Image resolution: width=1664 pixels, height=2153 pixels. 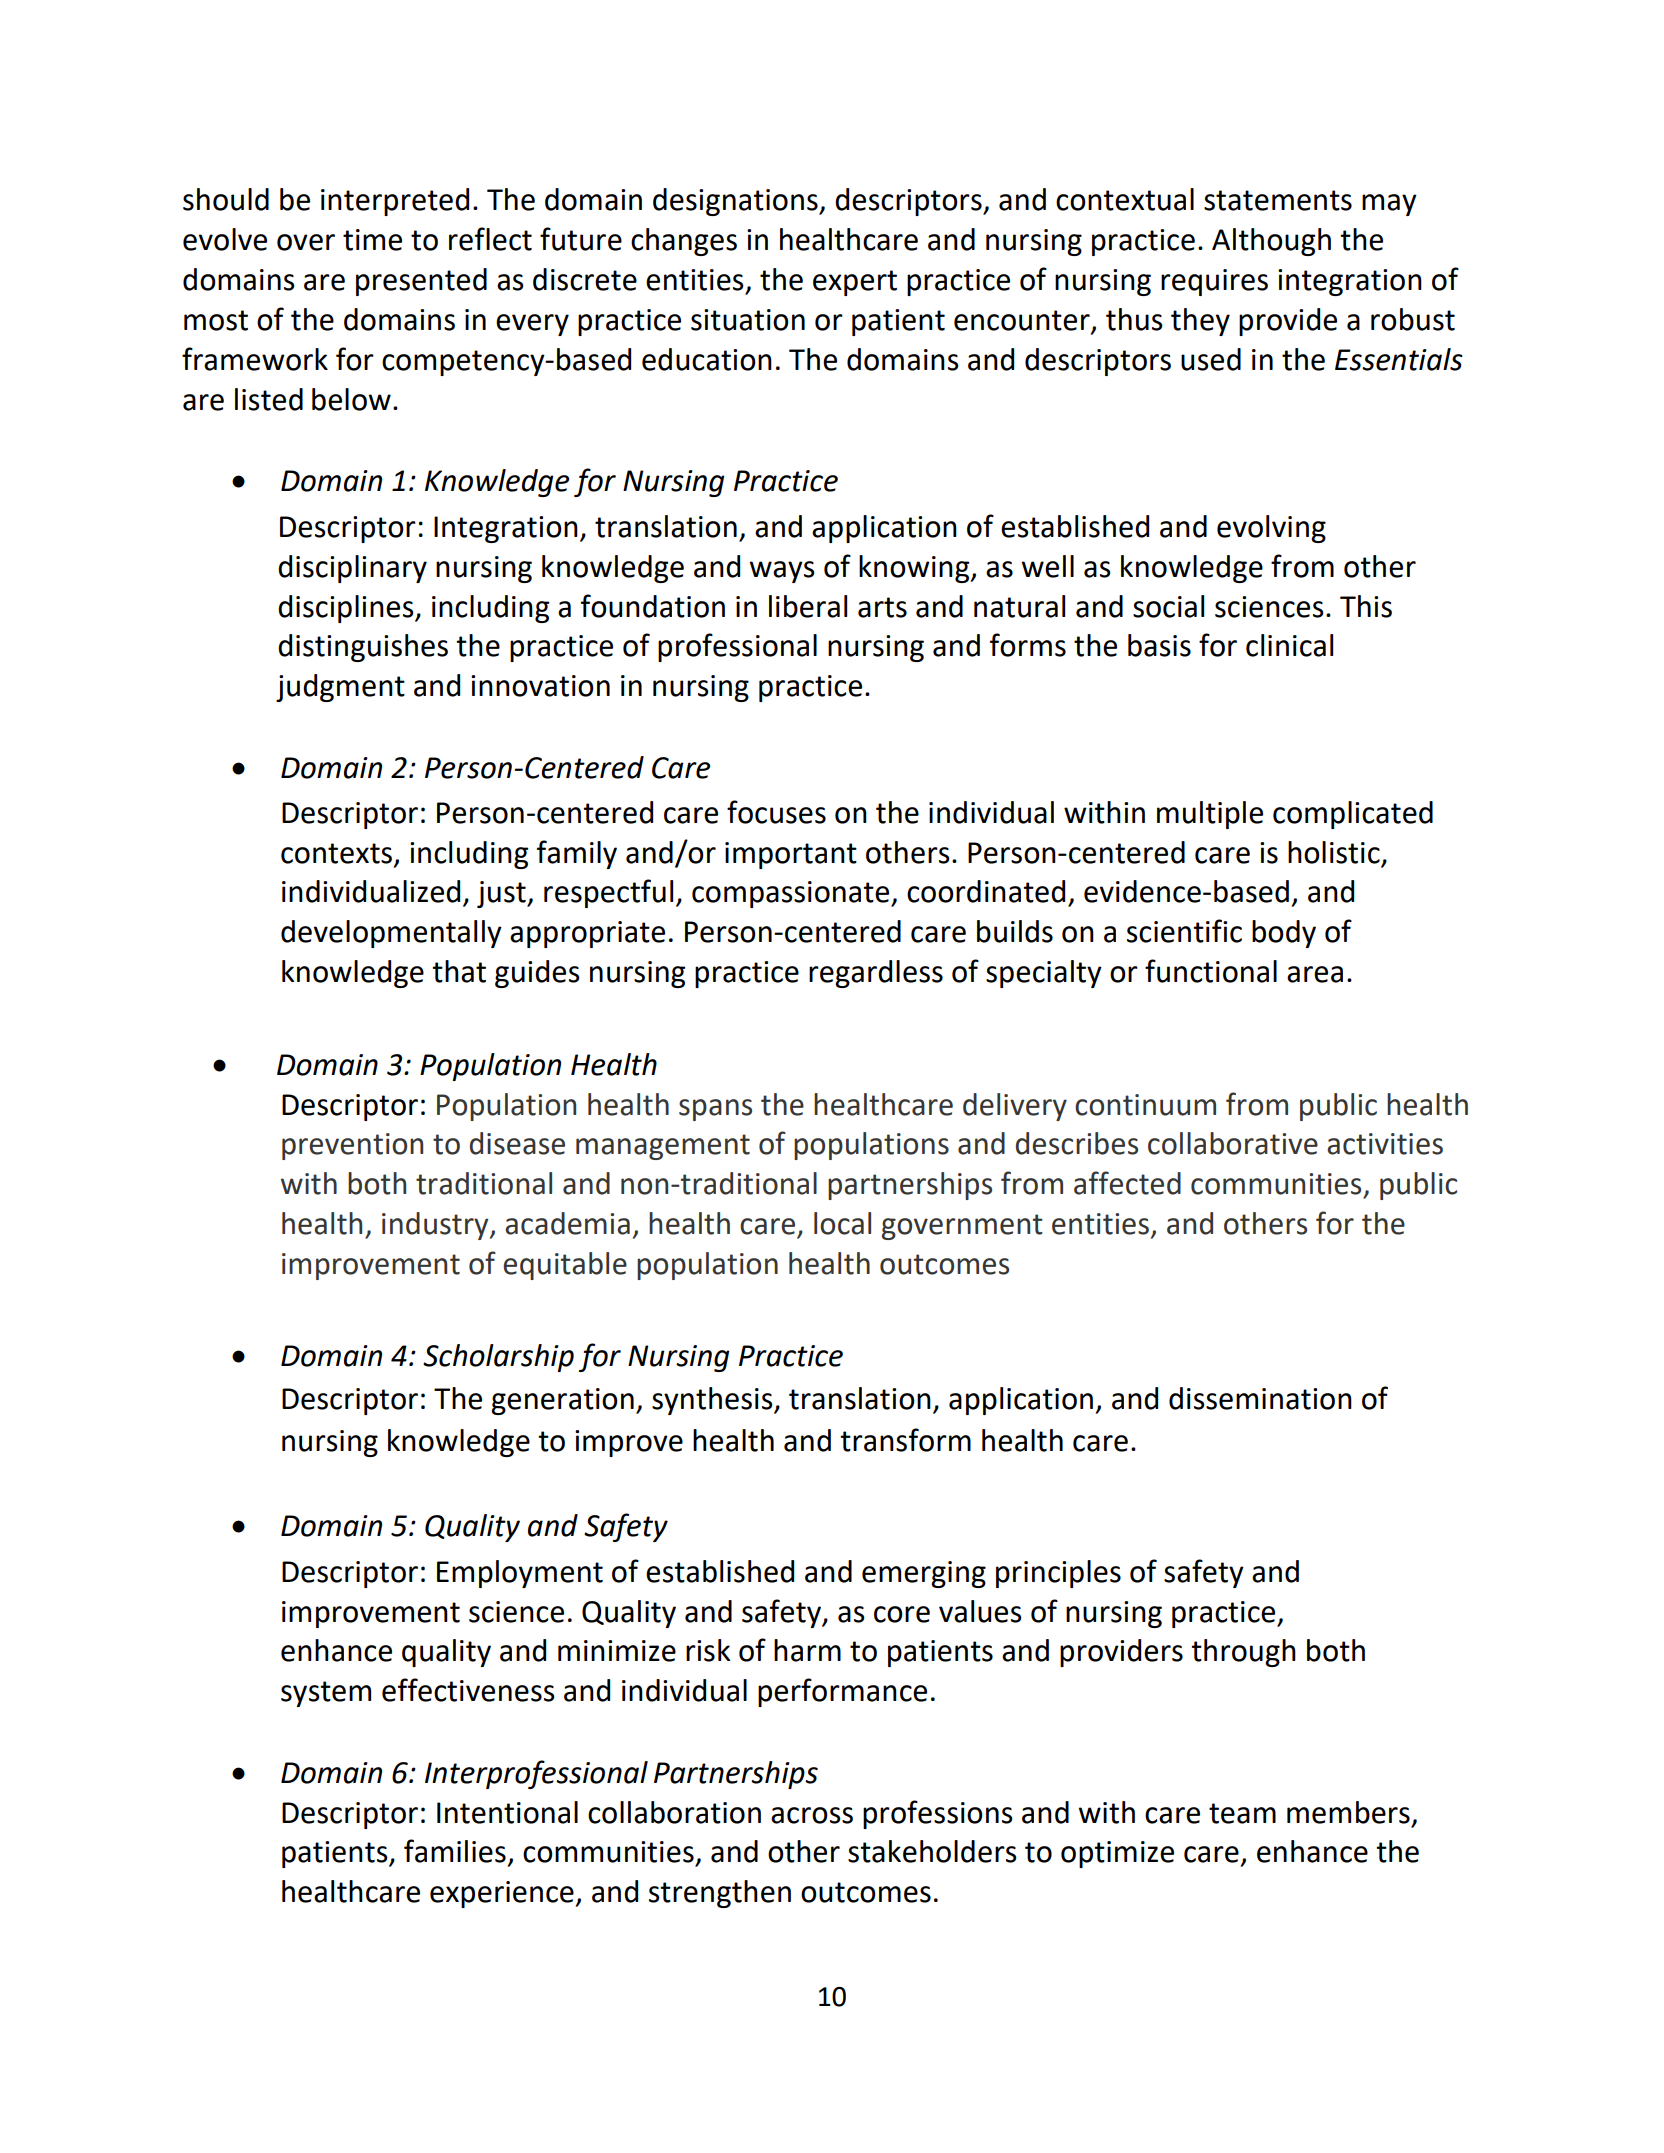 I want to click on families, so click(x=455, y=1851).
